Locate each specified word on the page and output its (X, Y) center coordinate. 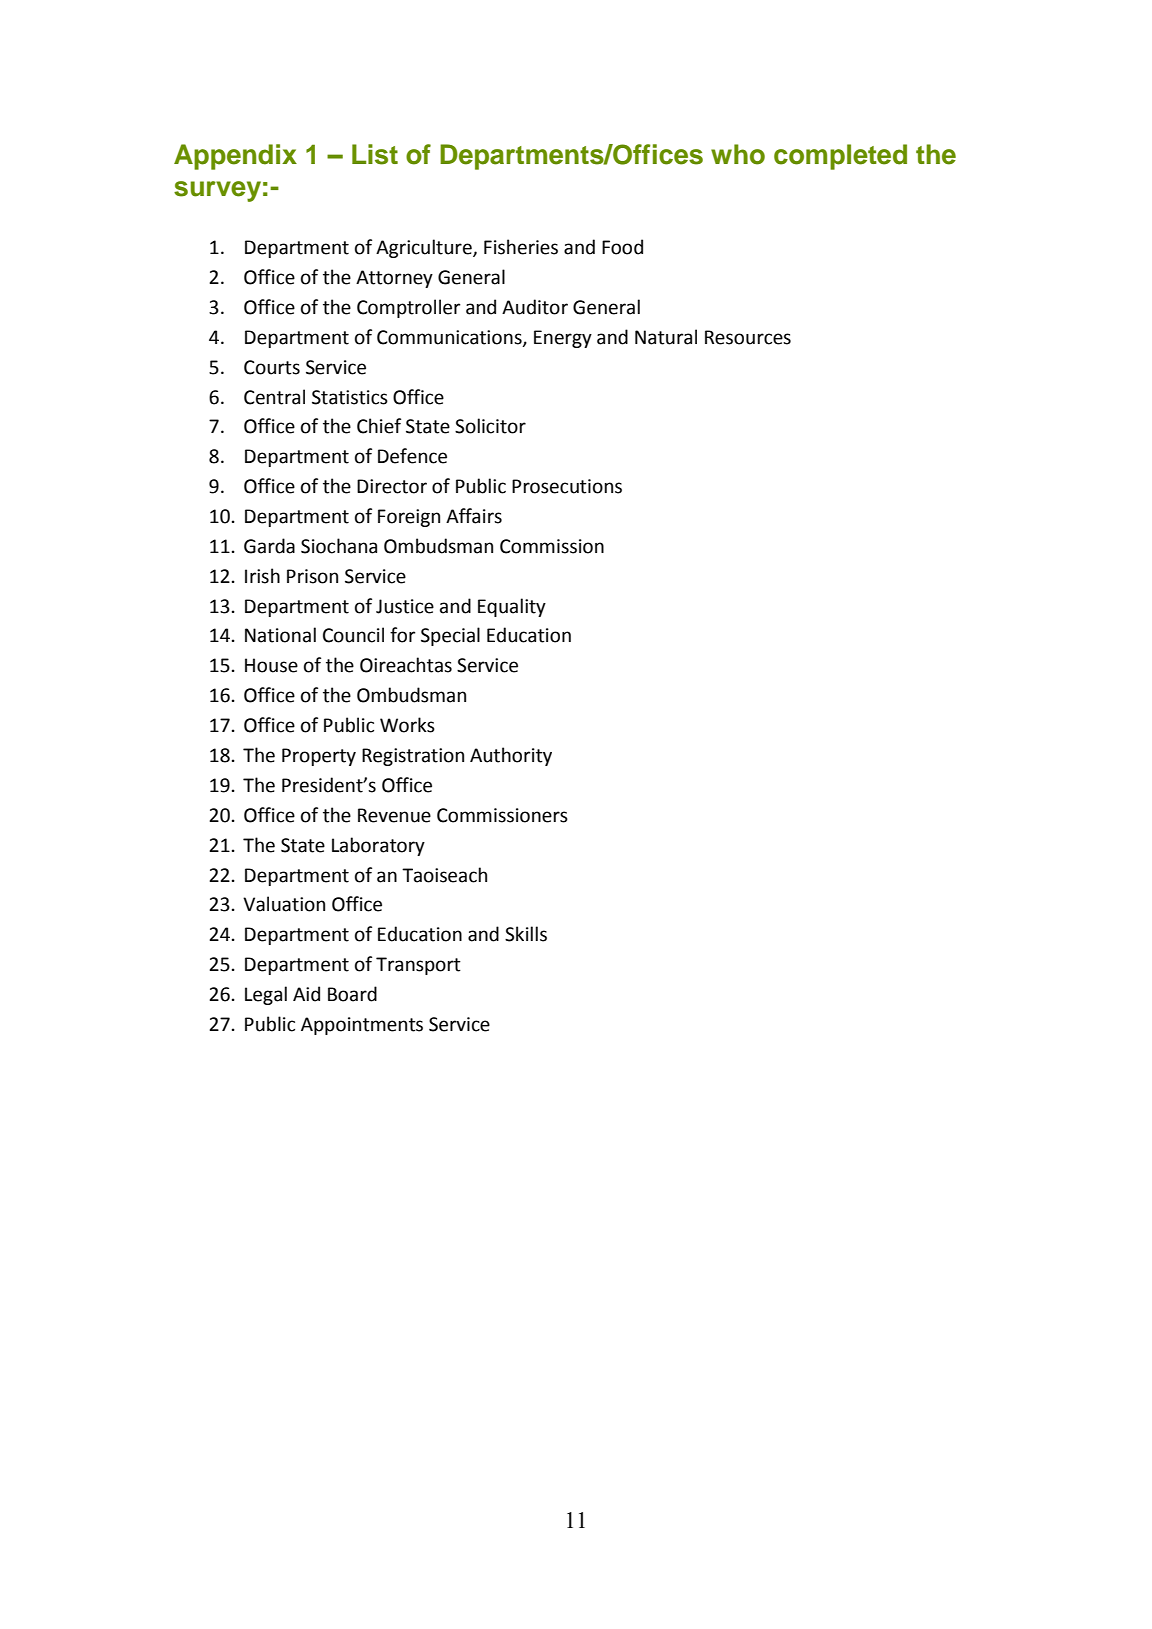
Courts (272, 367)
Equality (512, 607)
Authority (511, 756)
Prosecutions (567, 486)
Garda (269, 546)
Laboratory (378, 846)
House (271, 665)
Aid (306, 994)
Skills (526, 934)
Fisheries (521, 247)
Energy (563, 339)
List (375, 154)
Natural (666, 337)
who (738, 154)
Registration (413, 757)
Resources (748, 337)
